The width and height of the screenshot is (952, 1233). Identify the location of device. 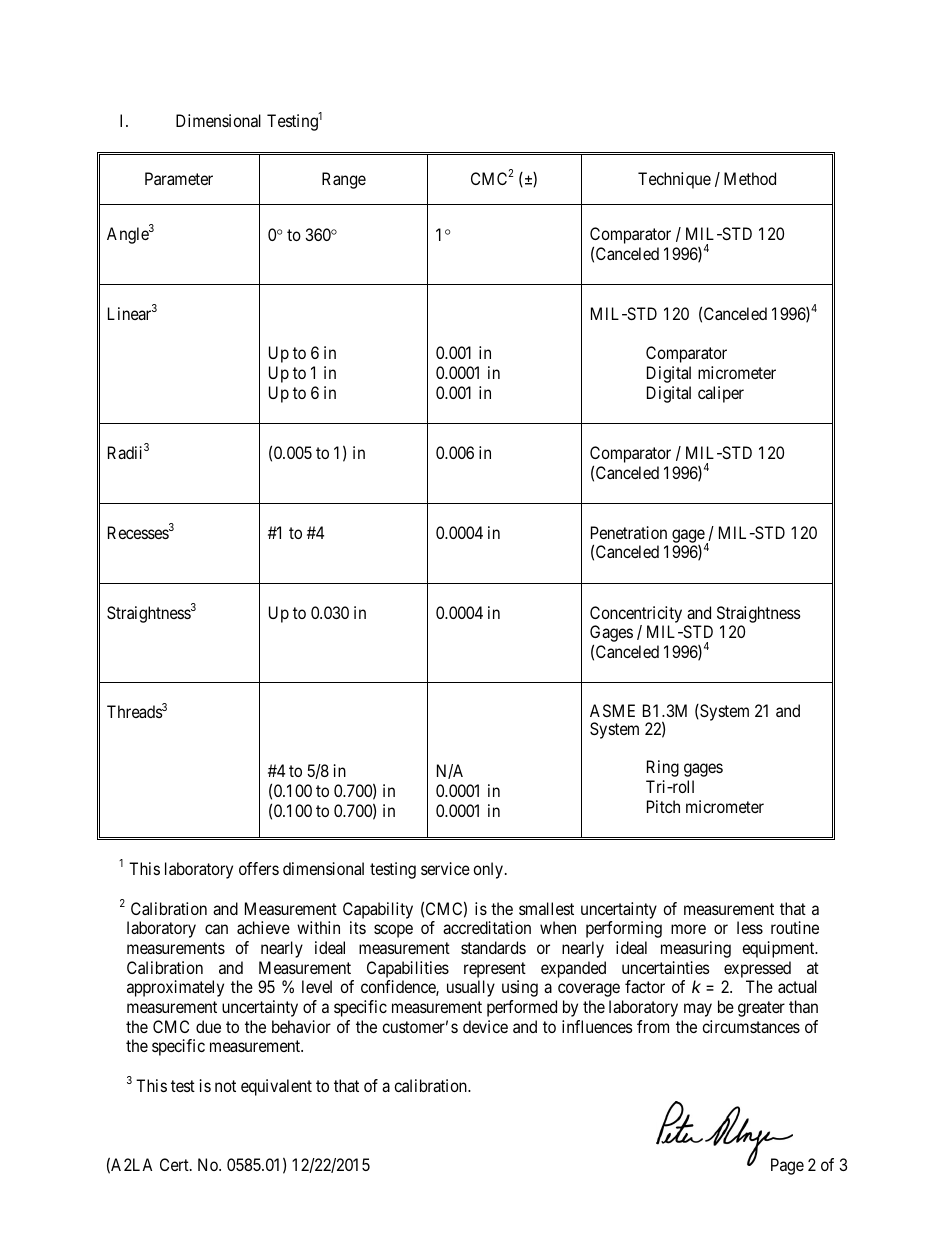
(485, 1026).
